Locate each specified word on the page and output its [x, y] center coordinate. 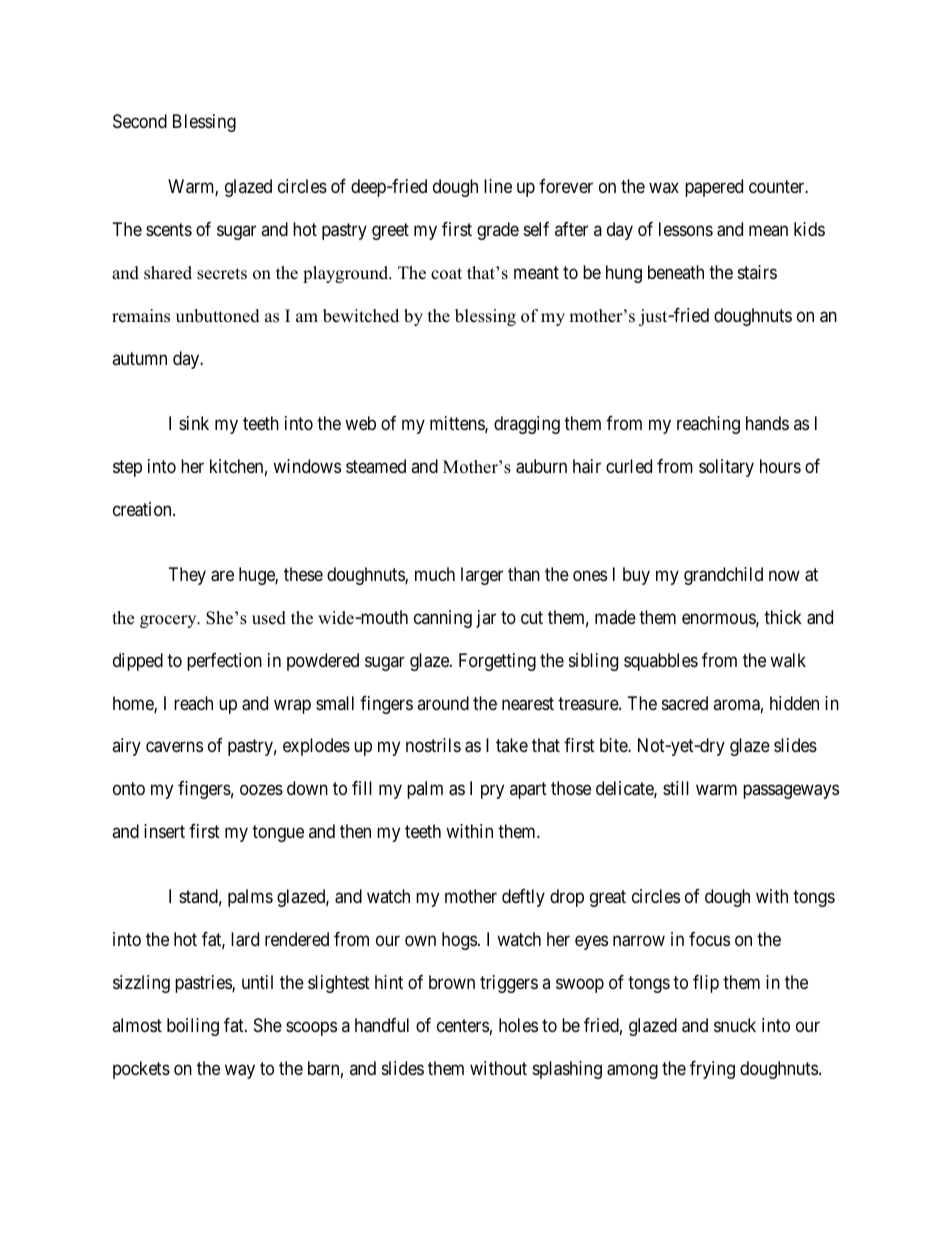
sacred [685, 703]
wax [664, 188]
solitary [726, 468]
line [498, 186]
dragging [527, 425]
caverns [174, 747]
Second [140, 121]
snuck [735, 1025]
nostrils [433, 745]
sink [194, 423]
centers [463, 1025]
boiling [193, 1027]
